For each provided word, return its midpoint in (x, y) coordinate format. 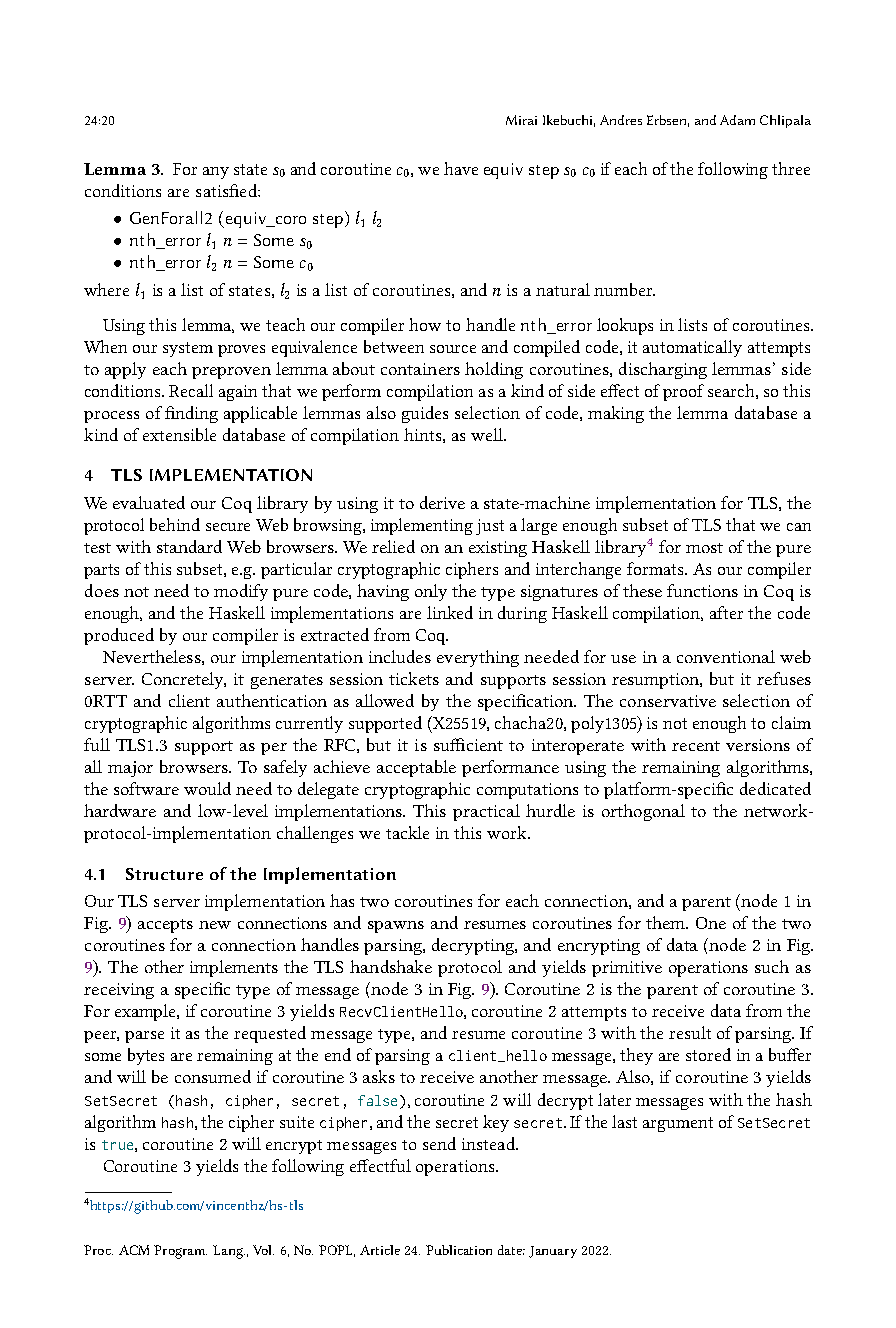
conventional (726, 656)
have (461, 168)
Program (180, 1252)
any (216, 173)
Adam (737, 120)
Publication (459, 1250)
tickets (414, 678)
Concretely (184, 680)
